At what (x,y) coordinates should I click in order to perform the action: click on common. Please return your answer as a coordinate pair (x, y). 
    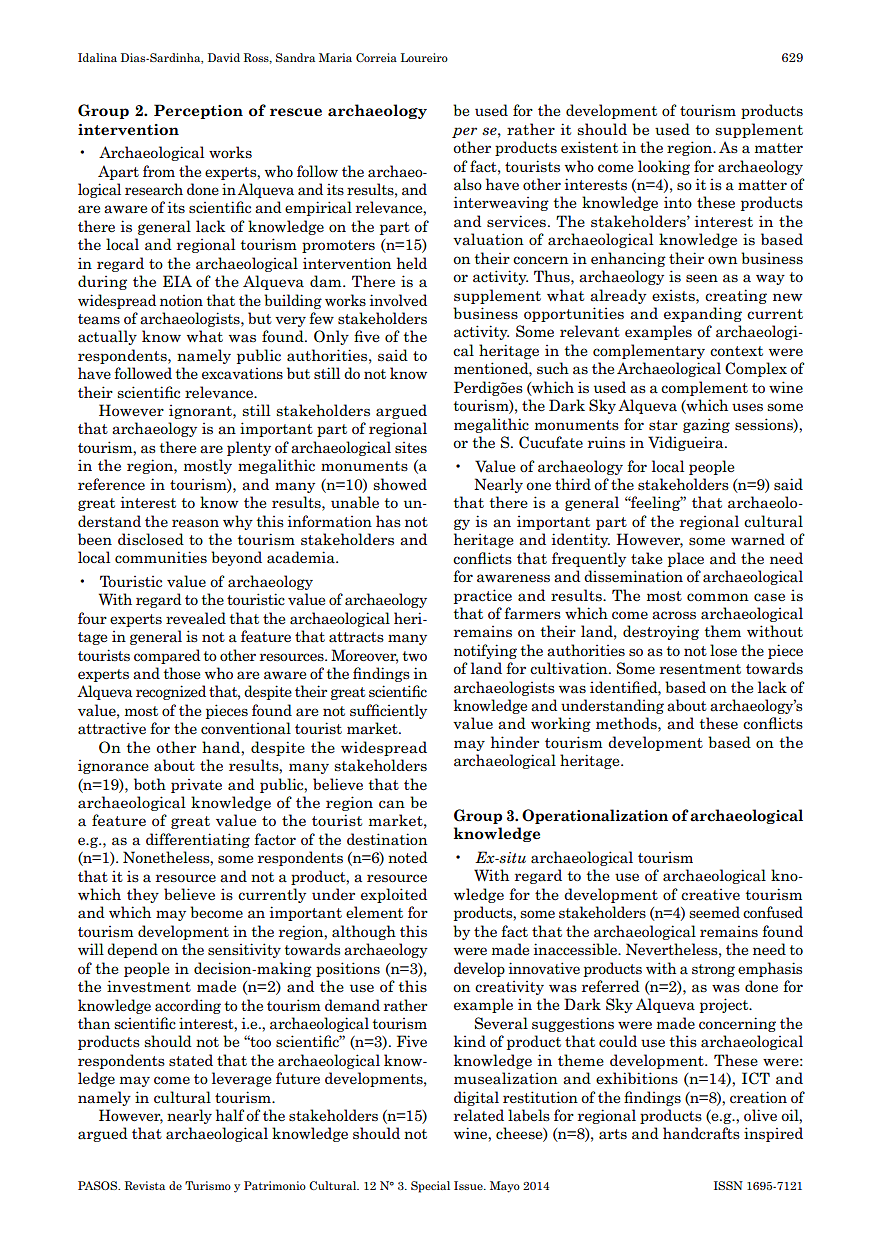
    Looking at the image, I should click on (718, 597).
